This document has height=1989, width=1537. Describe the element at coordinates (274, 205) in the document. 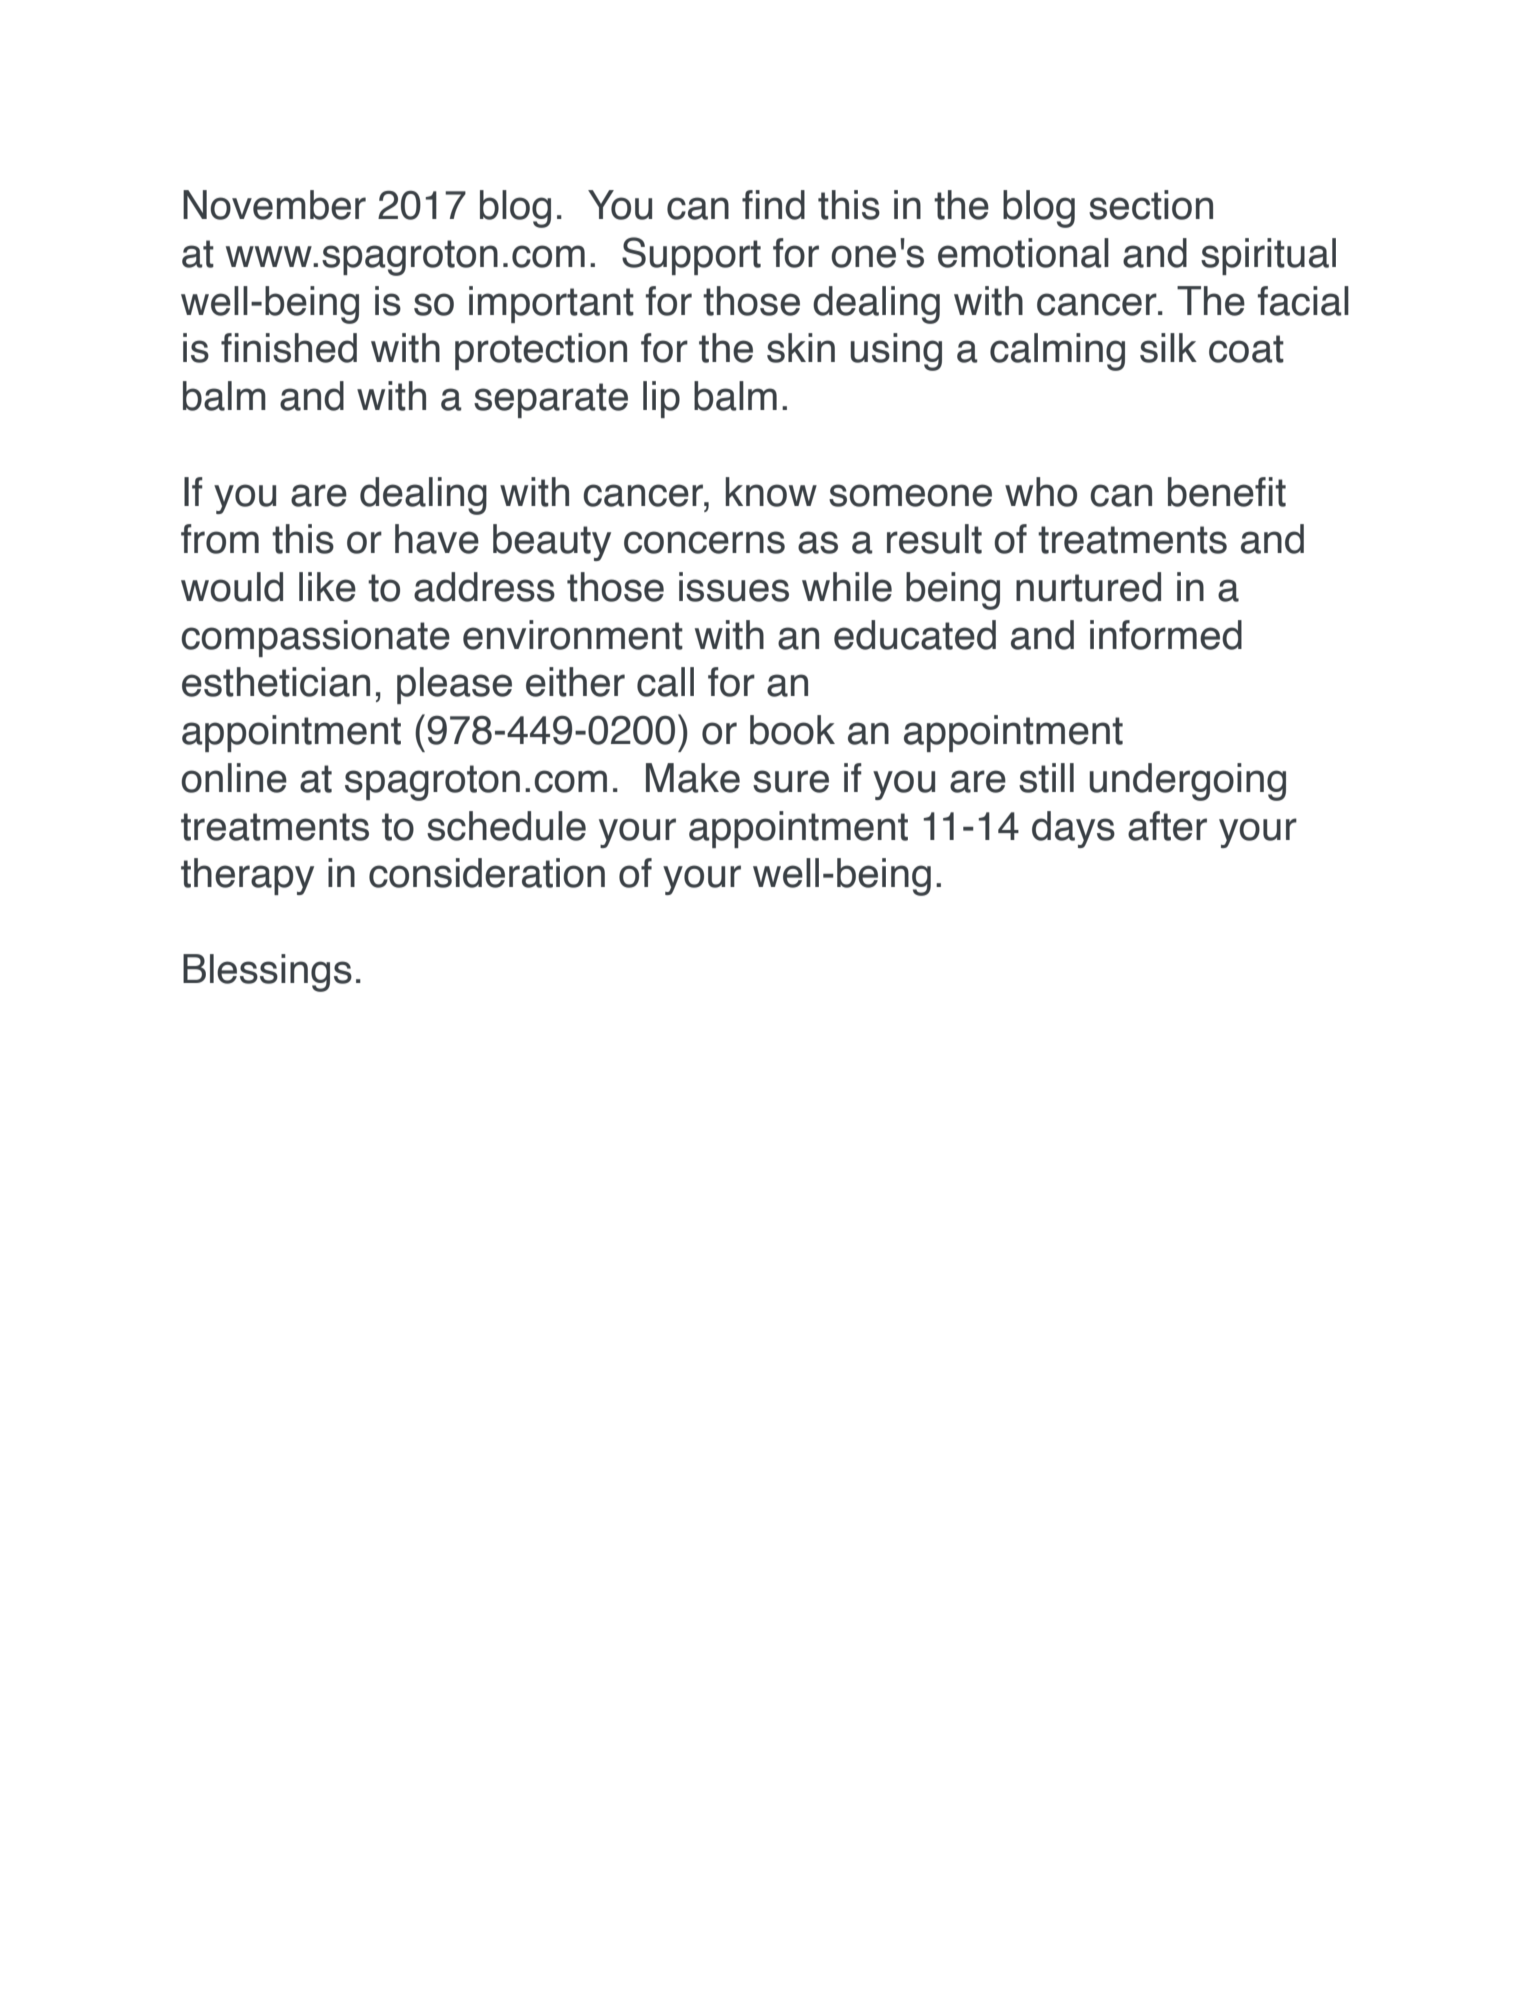

I see `November` at that location.
